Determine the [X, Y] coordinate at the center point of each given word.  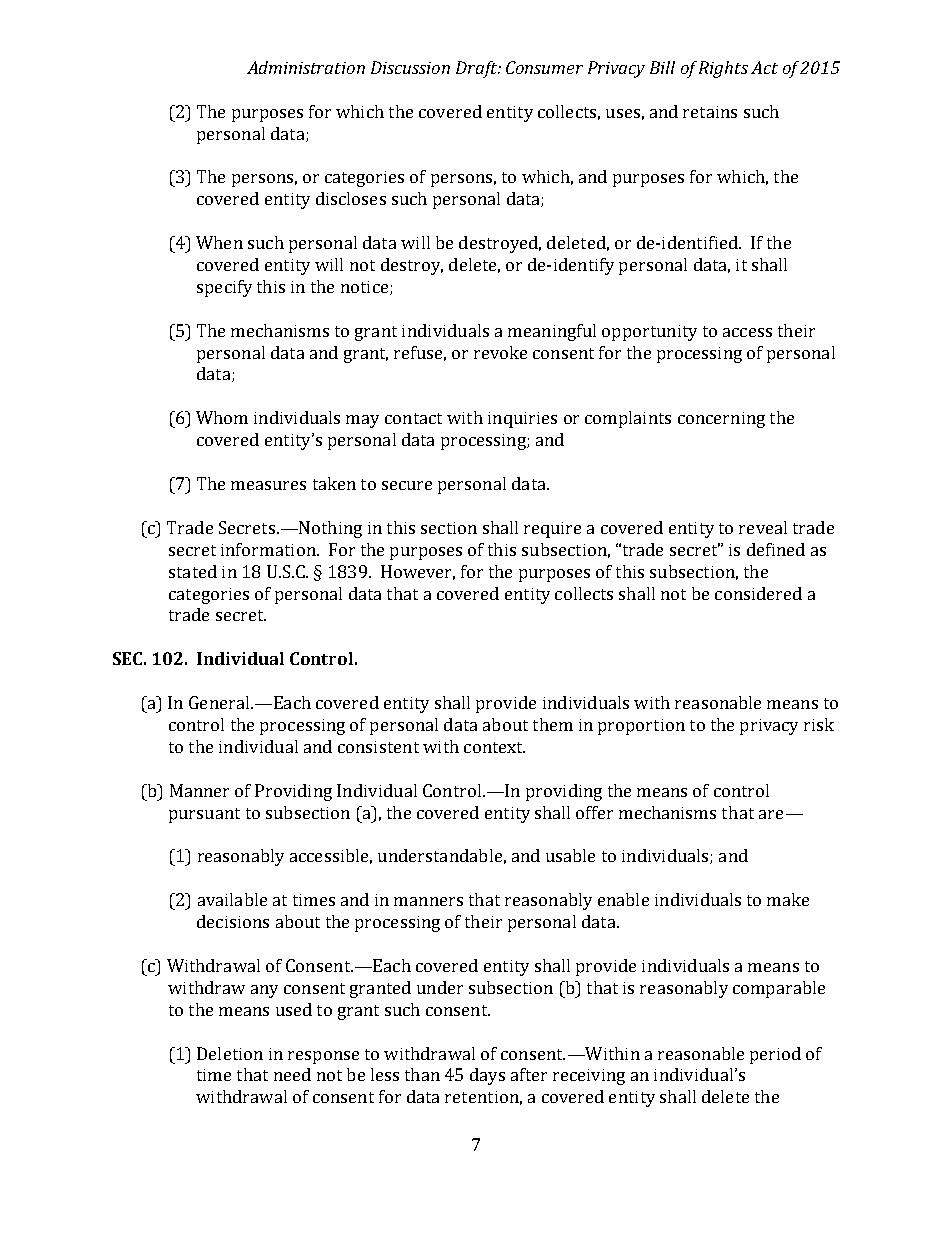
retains [710, 112]
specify [224, 288]
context [494, 747]
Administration [306, 67]
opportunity [649, 333]
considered [758, 593]
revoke [500, 352]
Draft [478, 69]
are [771, 814]
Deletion [230, 1053]
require [552, 530]
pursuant [204, 815]
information [269, 549]
